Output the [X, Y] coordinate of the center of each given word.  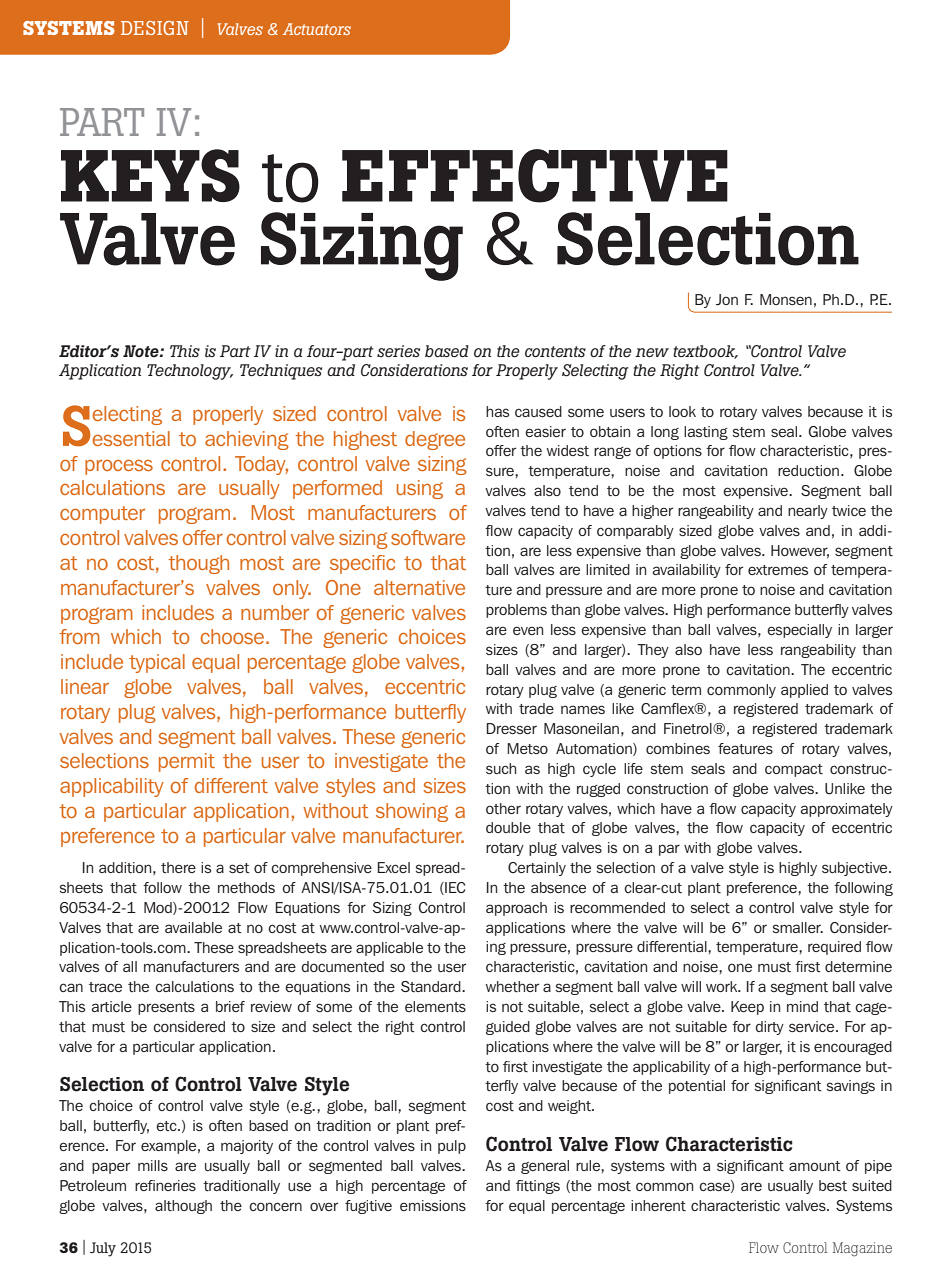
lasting [706, 433]
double [508, 827]
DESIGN [155, 28]
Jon [727, 299]
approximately [846, 810]
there [178, 867]
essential [131, 438]
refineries [165, 1185]
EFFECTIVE [535, 176]
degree [435, 440]
